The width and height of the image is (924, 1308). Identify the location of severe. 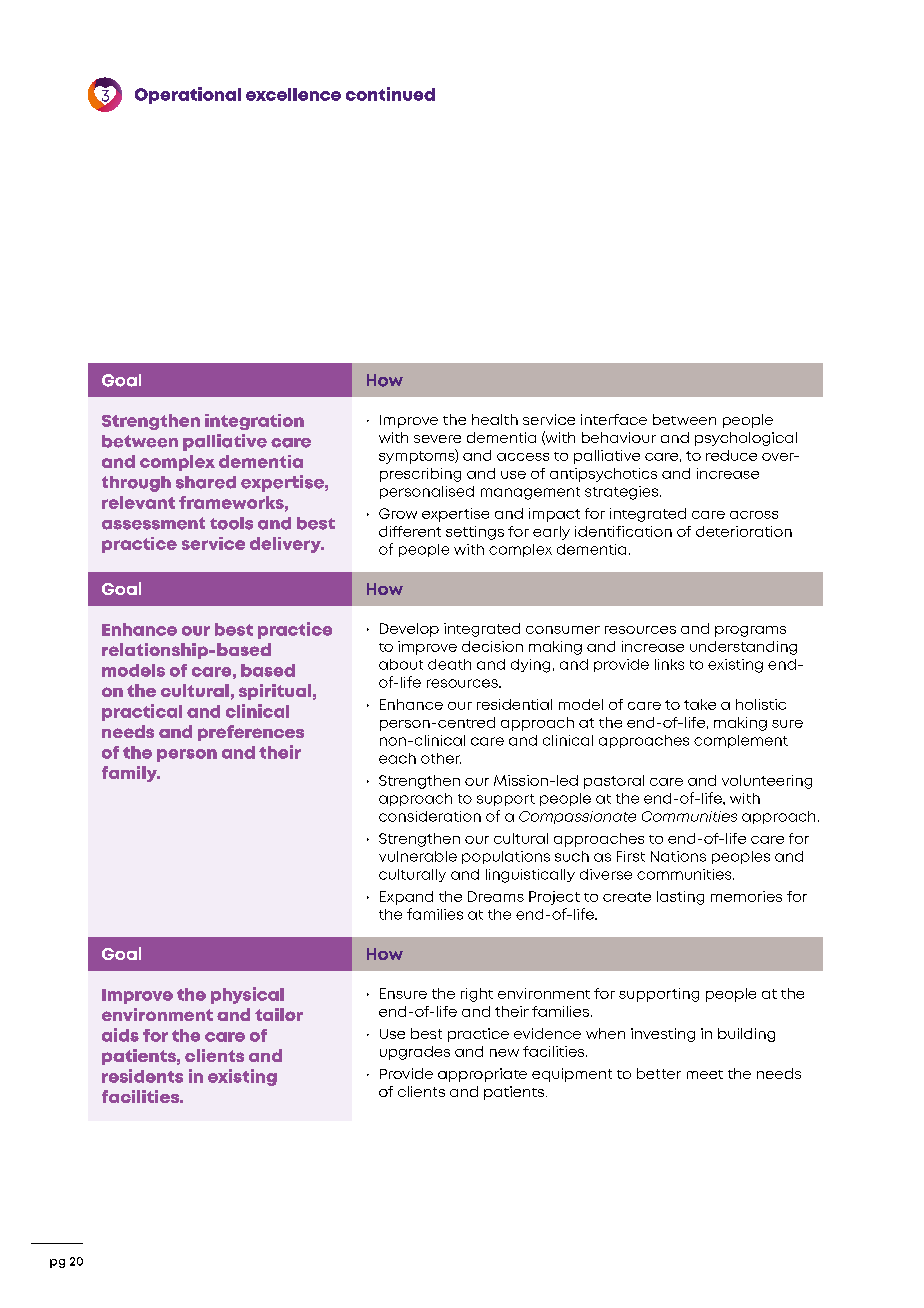
(437, 439).
